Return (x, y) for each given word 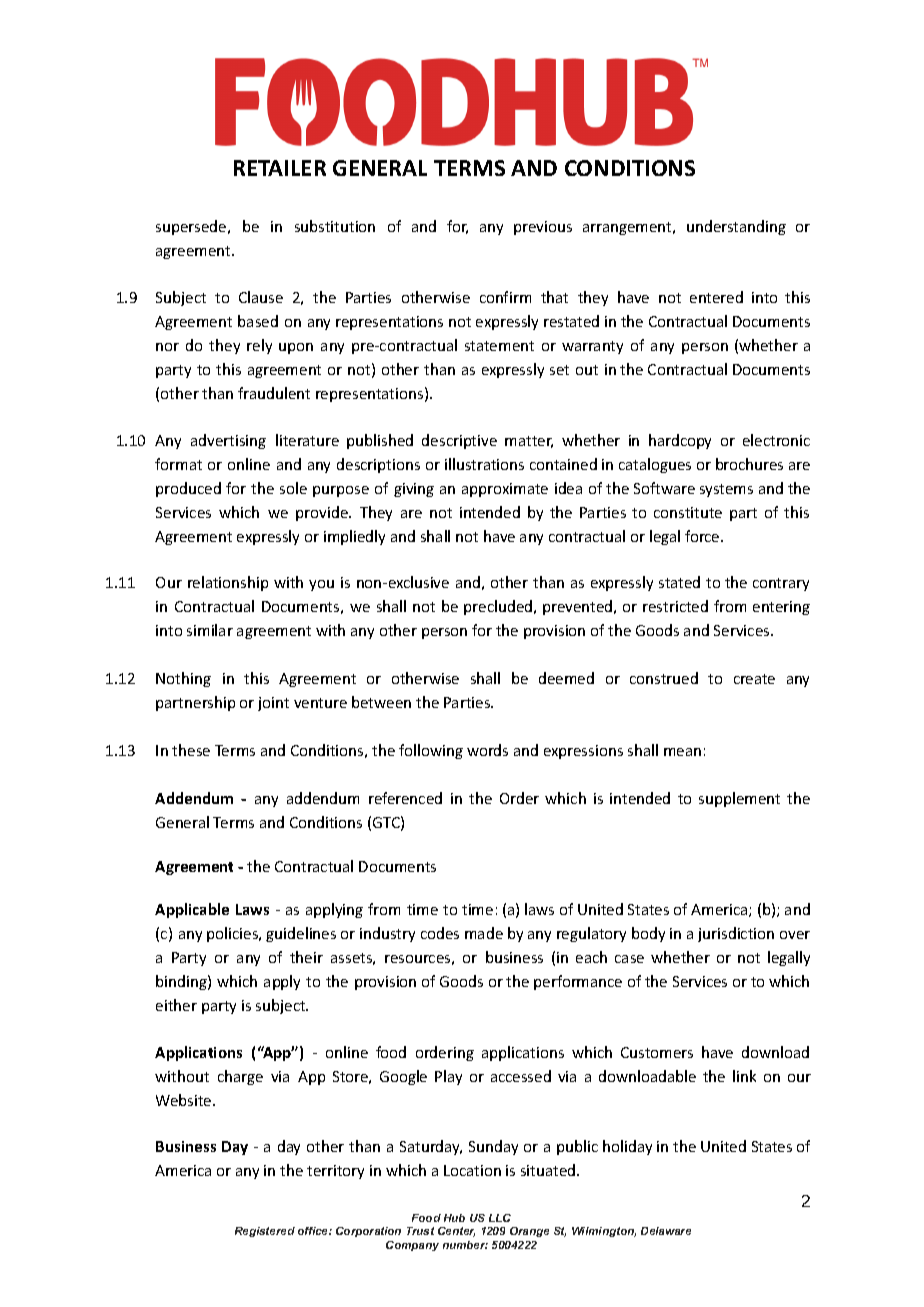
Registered (265, 1232)
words (487, 750)
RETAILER (280, 168)
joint (273, 704)
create (754, 679)
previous (543, 228)
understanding (736, 227)
